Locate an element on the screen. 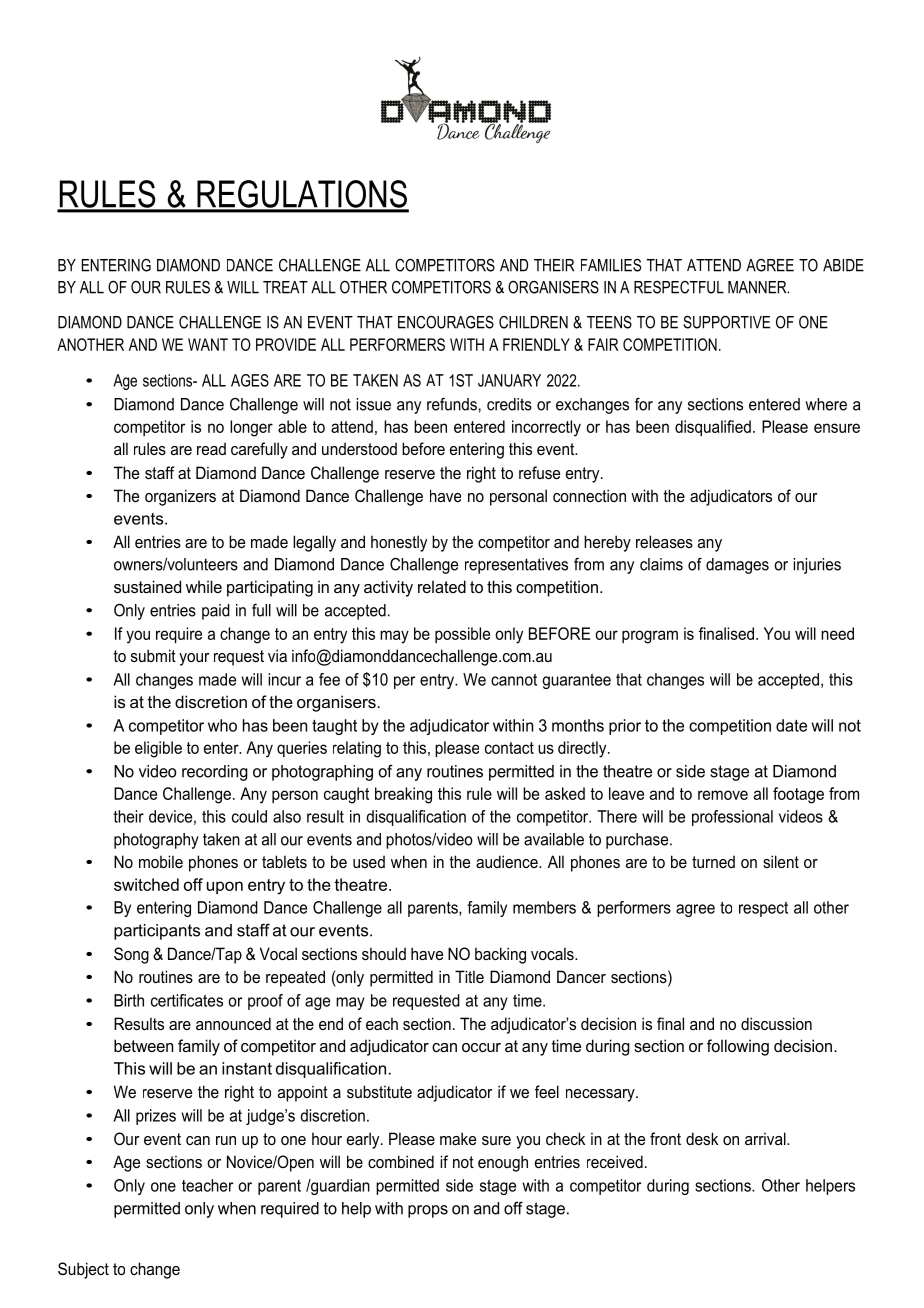  CHILDREN is located at coordinates (533, 322).
